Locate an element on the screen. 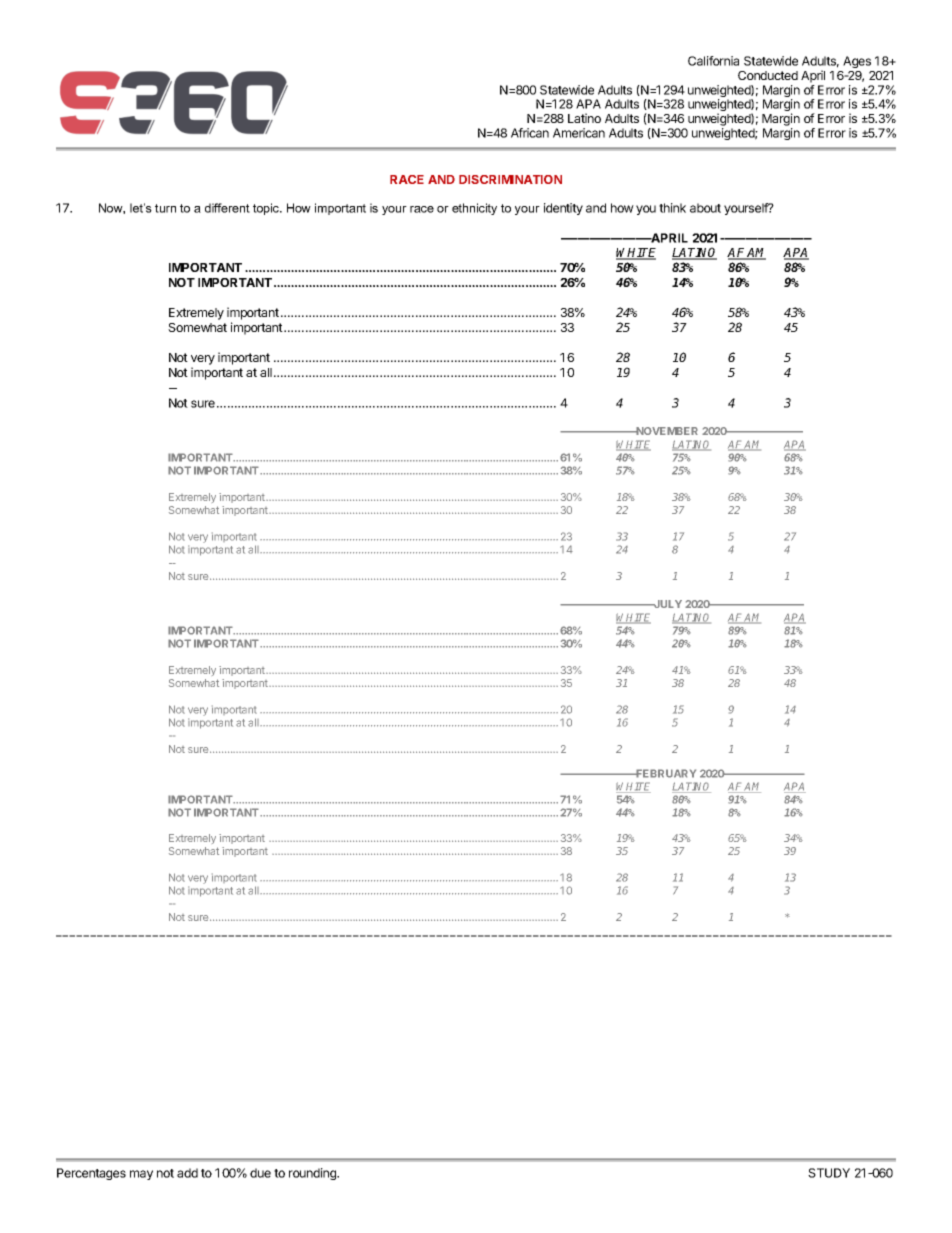  due is located at coordinates (260, 1173).
